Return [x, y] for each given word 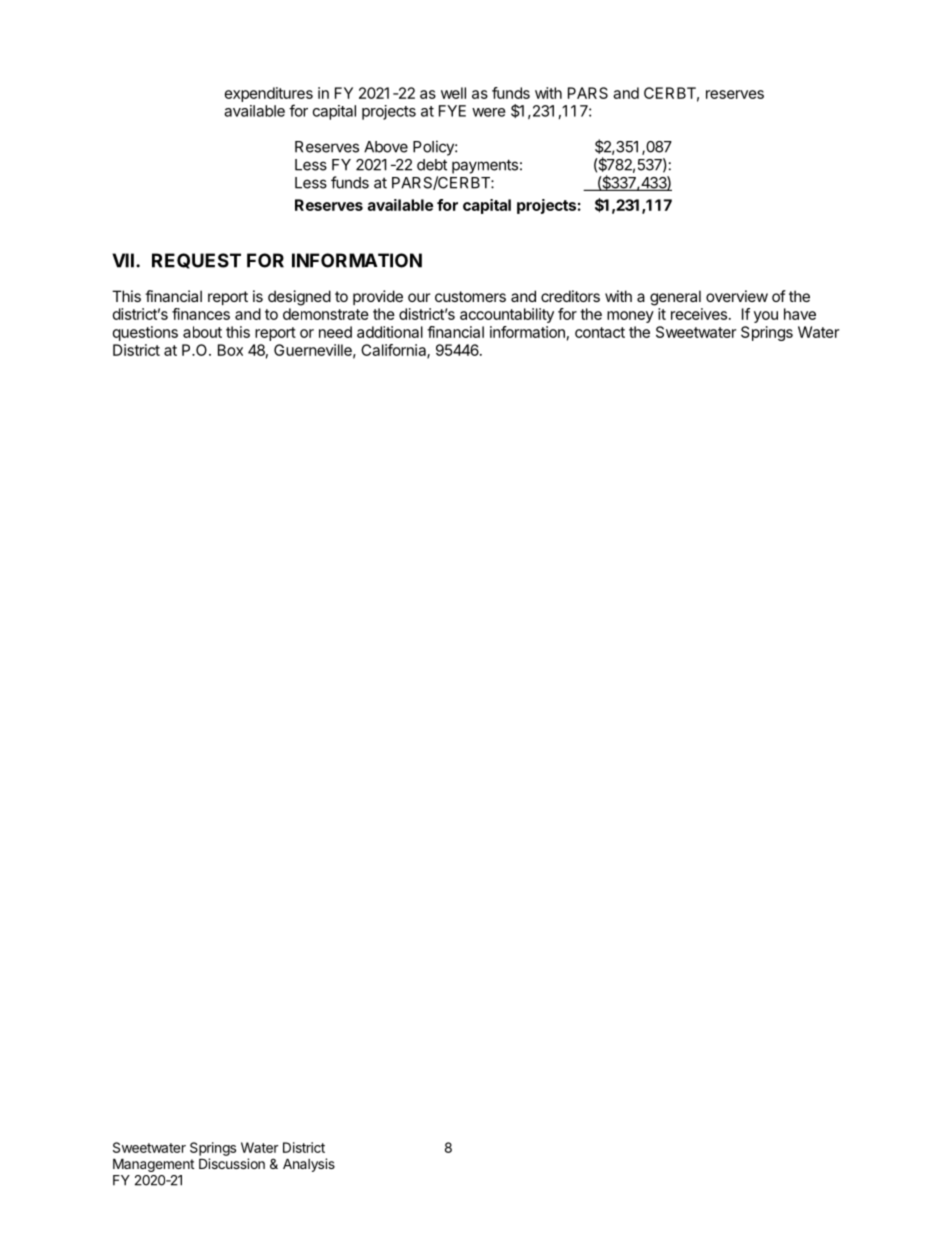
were [489, 112]
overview [737, 296]
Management [153, 1165]
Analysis [309, 1165]
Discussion [232, 1163]
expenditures [269, 94]
